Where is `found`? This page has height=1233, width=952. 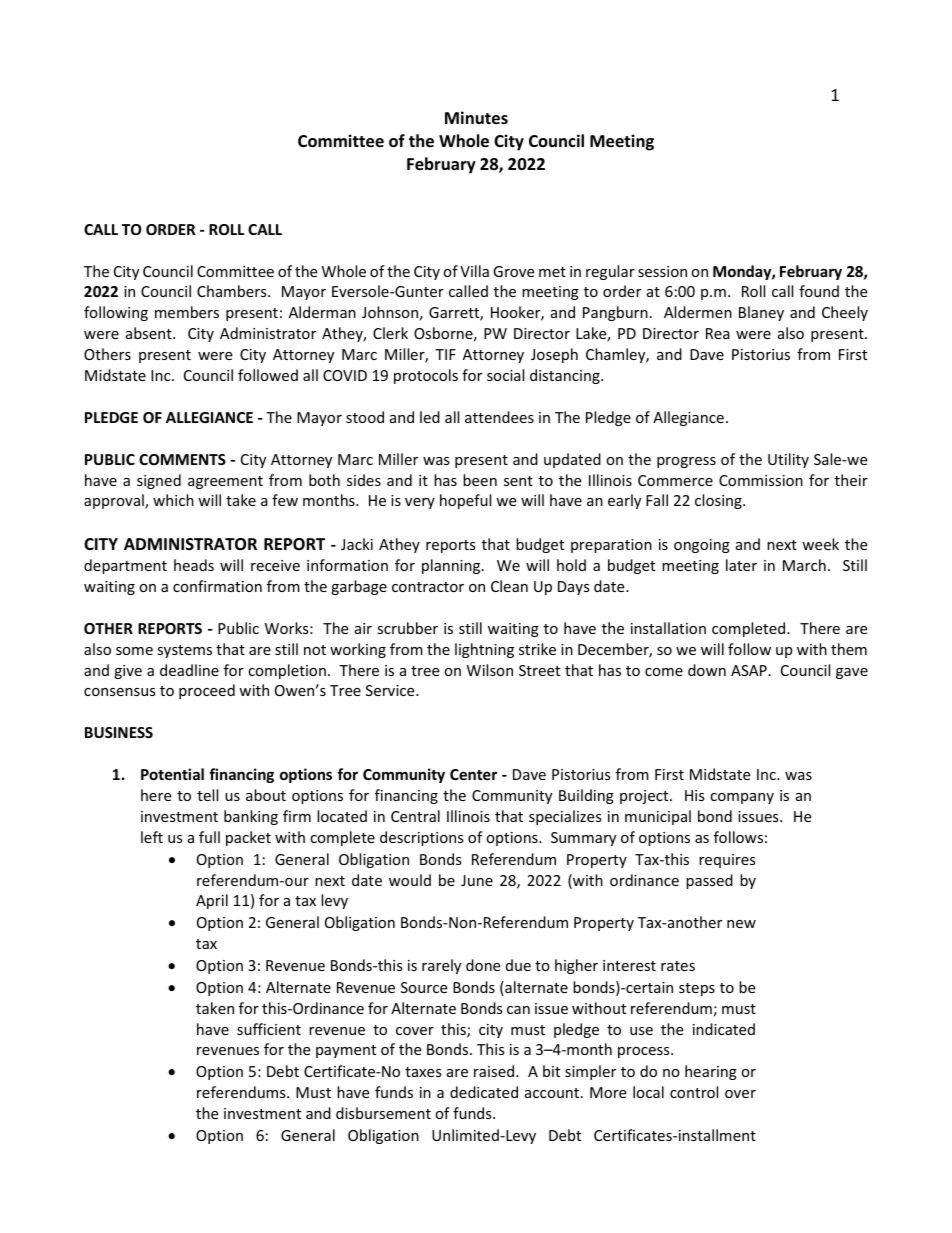
found is located at coordinates (819, 291).
